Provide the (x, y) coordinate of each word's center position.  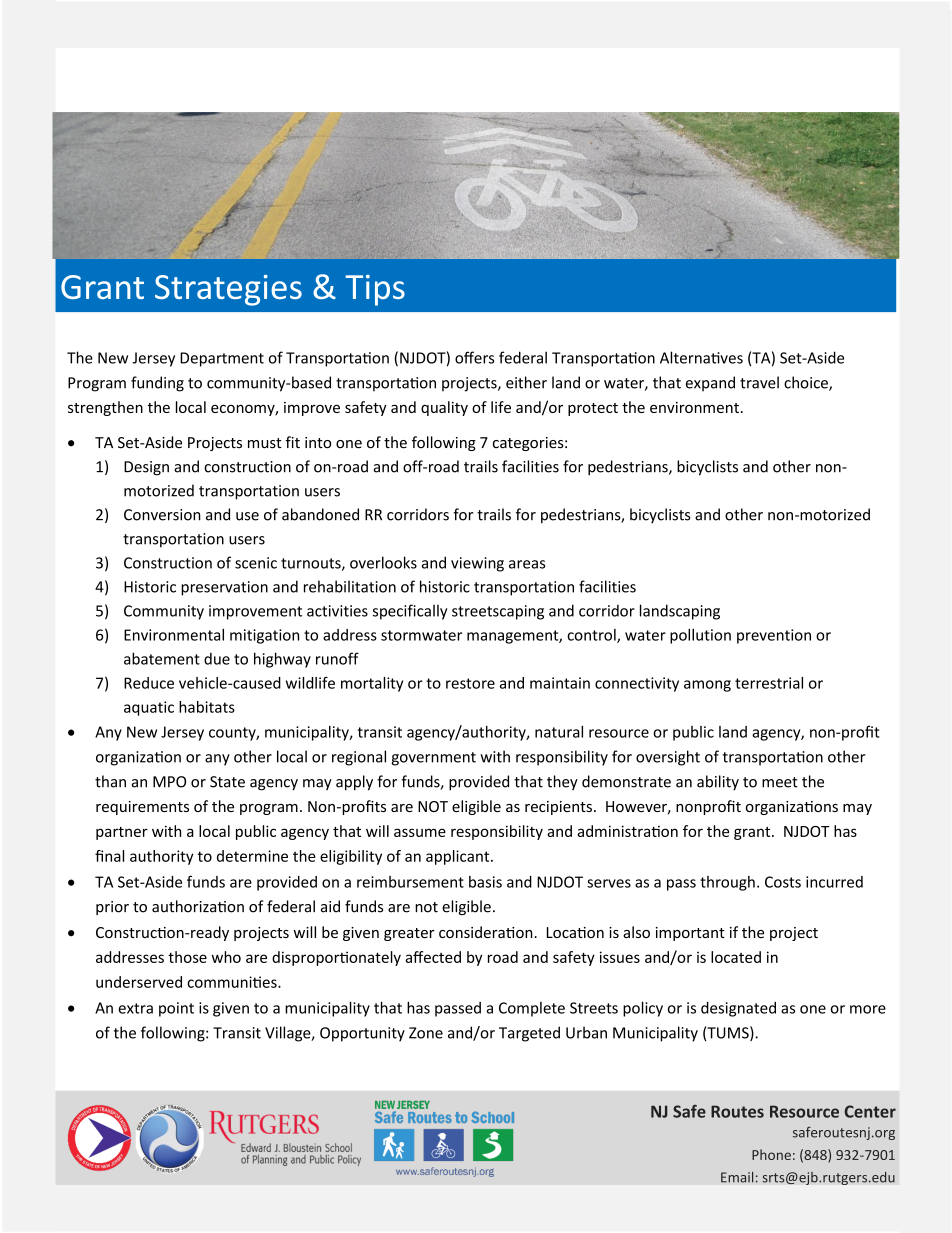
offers (474, 357)
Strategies (228, 290)
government (433, 759)
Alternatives (701, 357)
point (176, 1009)
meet (780, 782)
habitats (207, 707)
